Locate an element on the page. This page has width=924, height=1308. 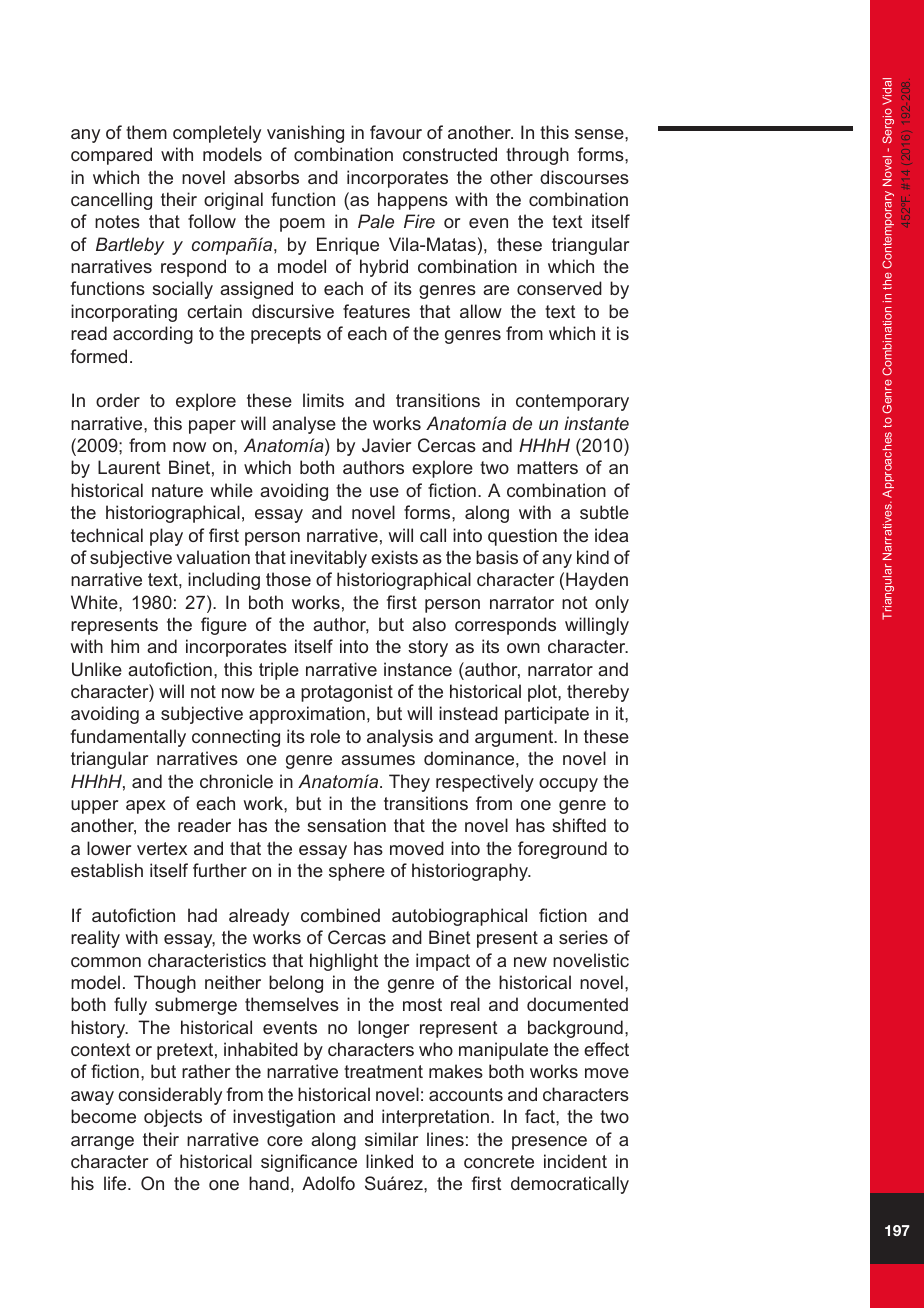
linked is located at coordinates (389, 1161).
